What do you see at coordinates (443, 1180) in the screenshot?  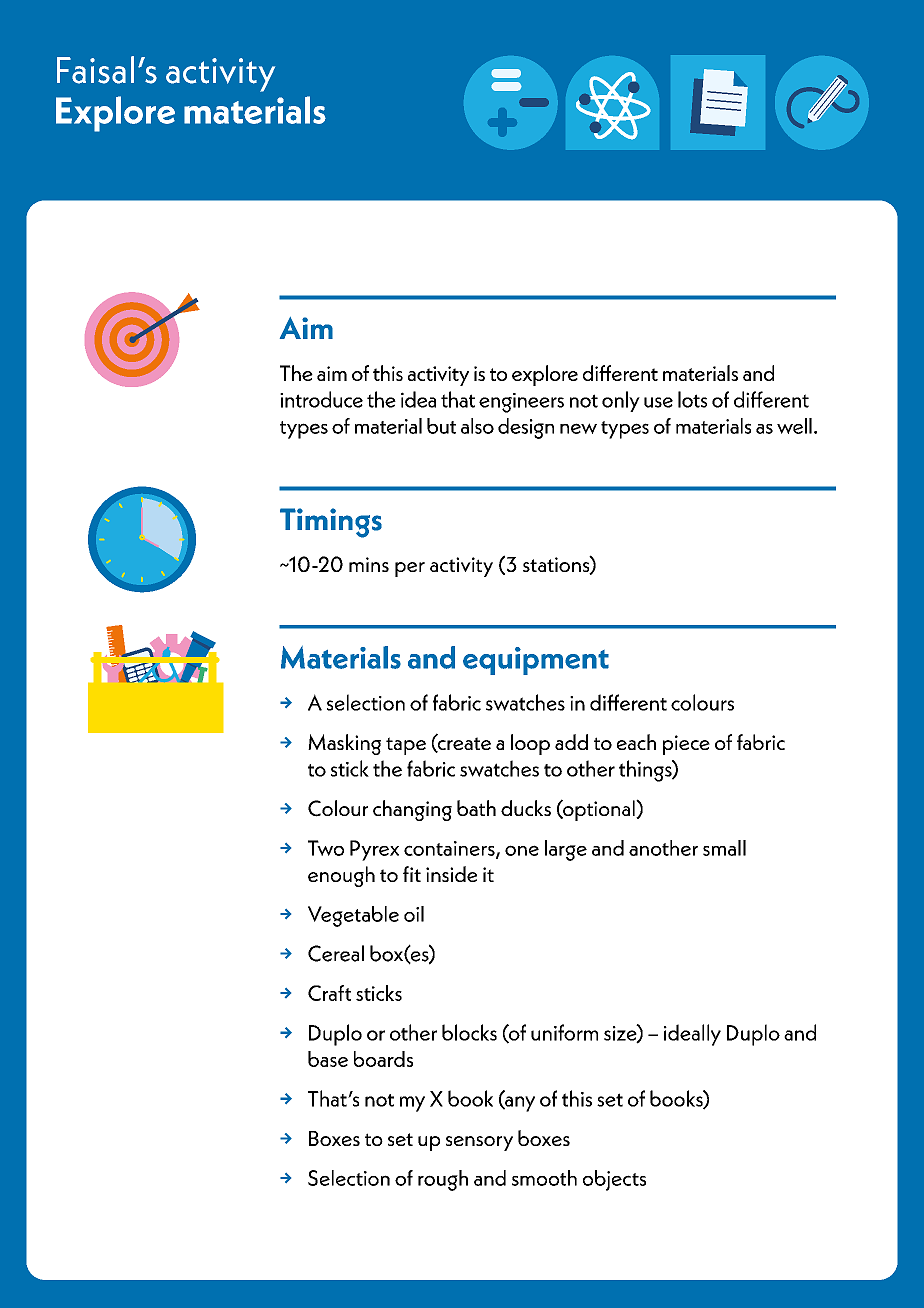 I see `rough` at bounding box center [443, 1180].
